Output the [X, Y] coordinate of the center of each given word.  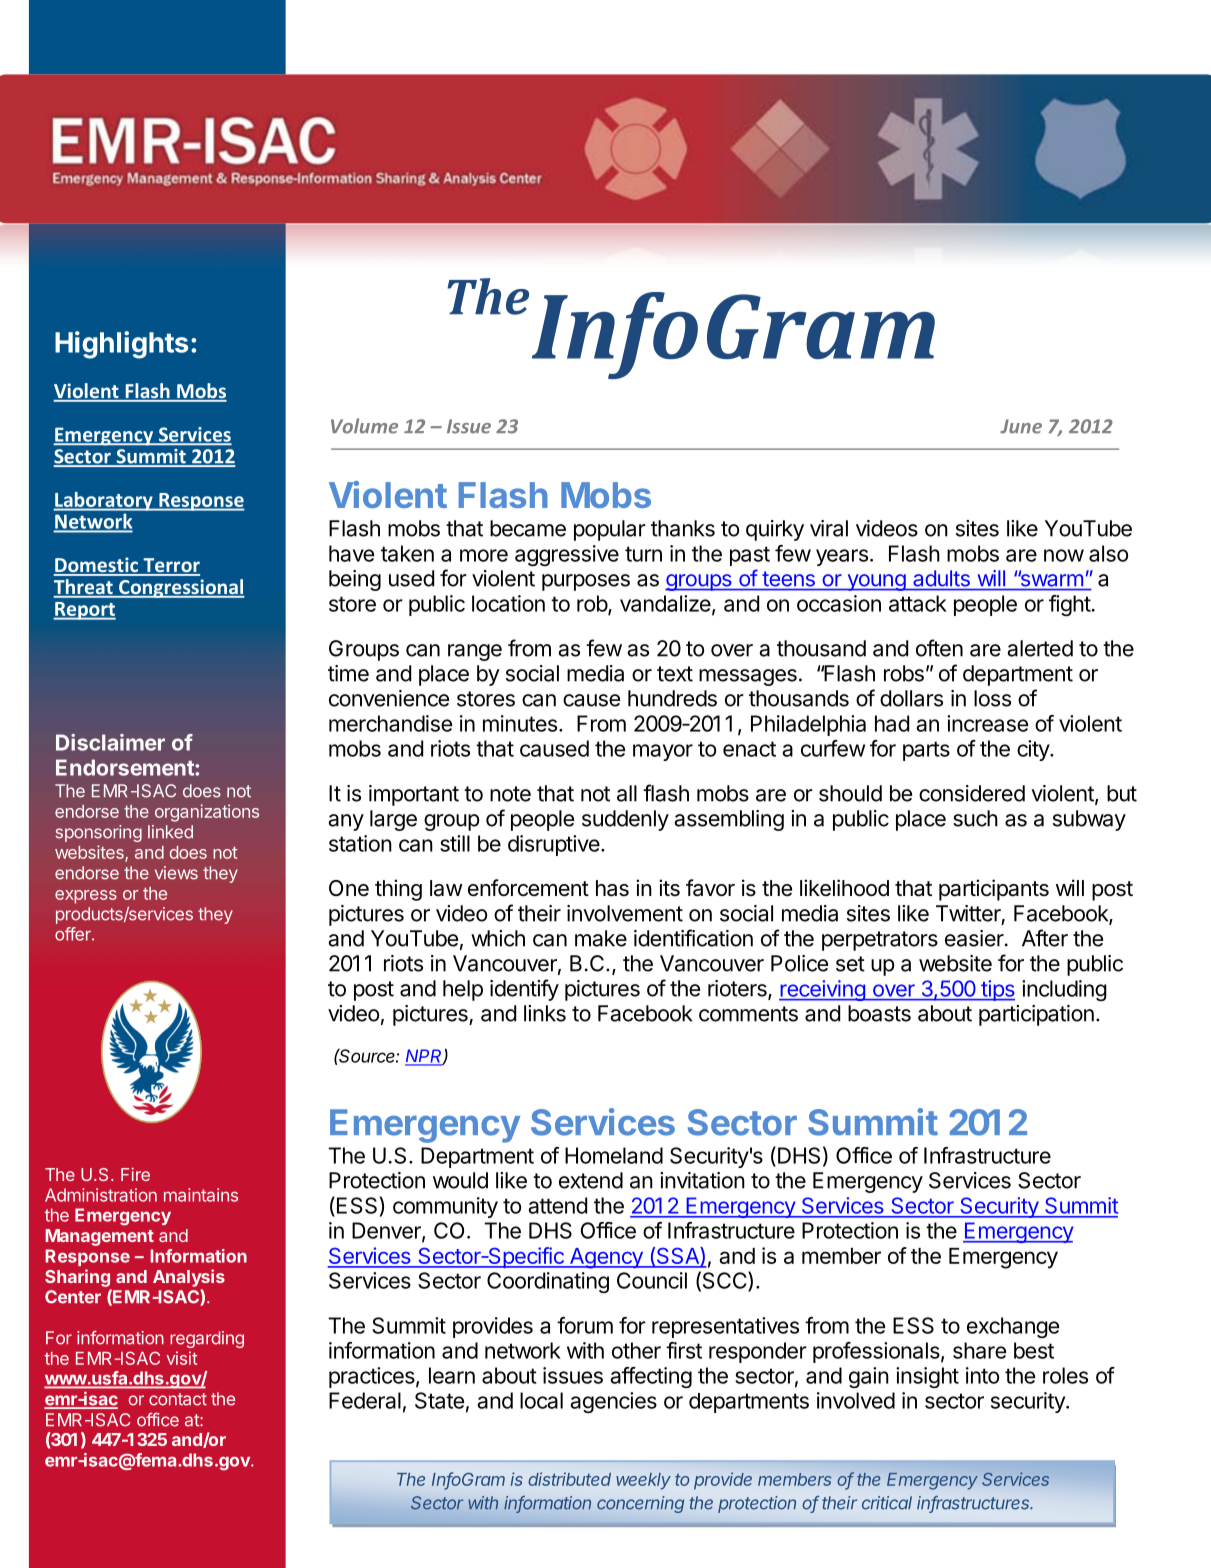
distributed [569, 1479]
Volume [364, 426]
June [1021, 426]
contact [178, 1399]
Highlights [121, 345]
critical [887, 1503]
